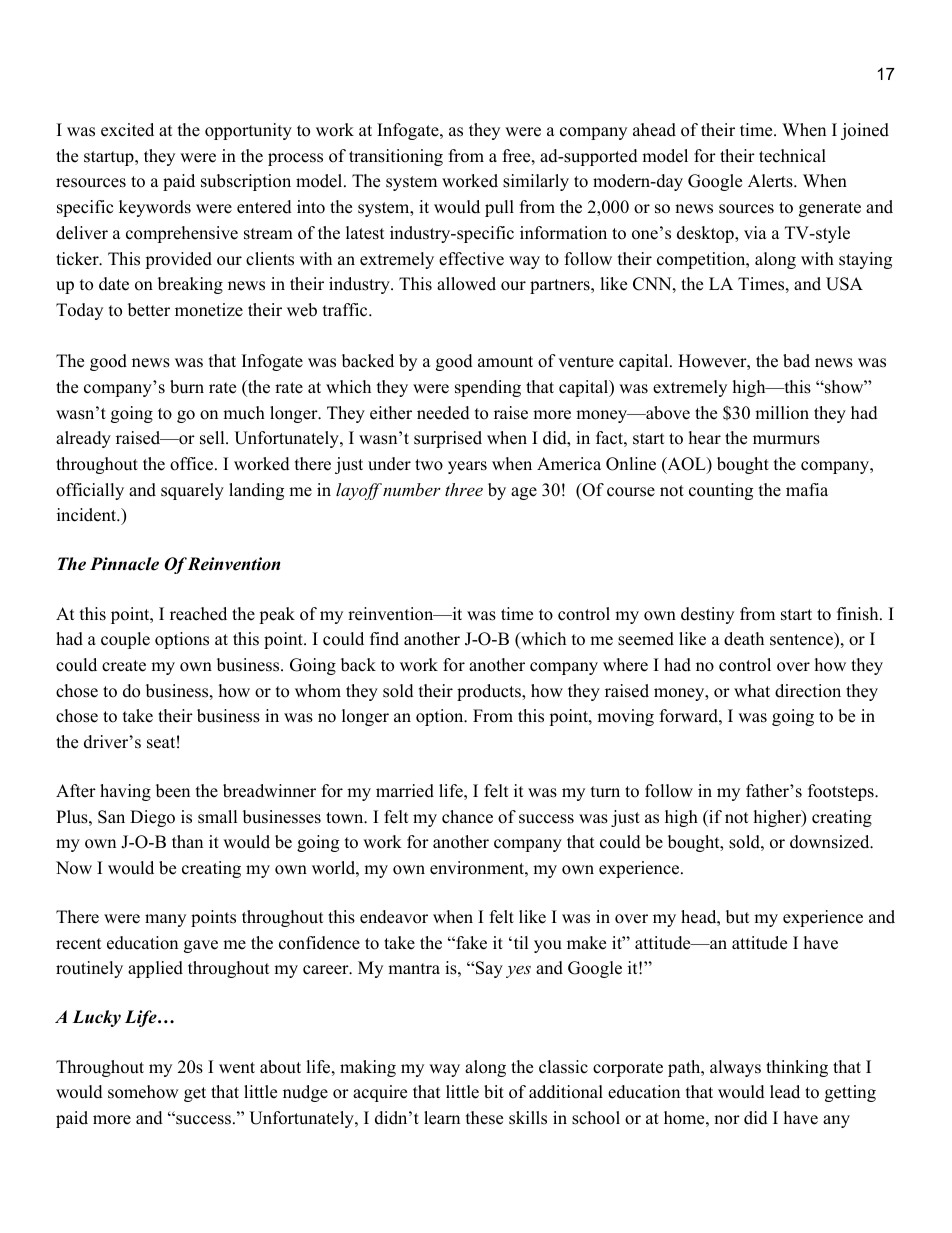 The width and height of the document is (952, 1233). I want to click on mafia, so click(807, 489).
